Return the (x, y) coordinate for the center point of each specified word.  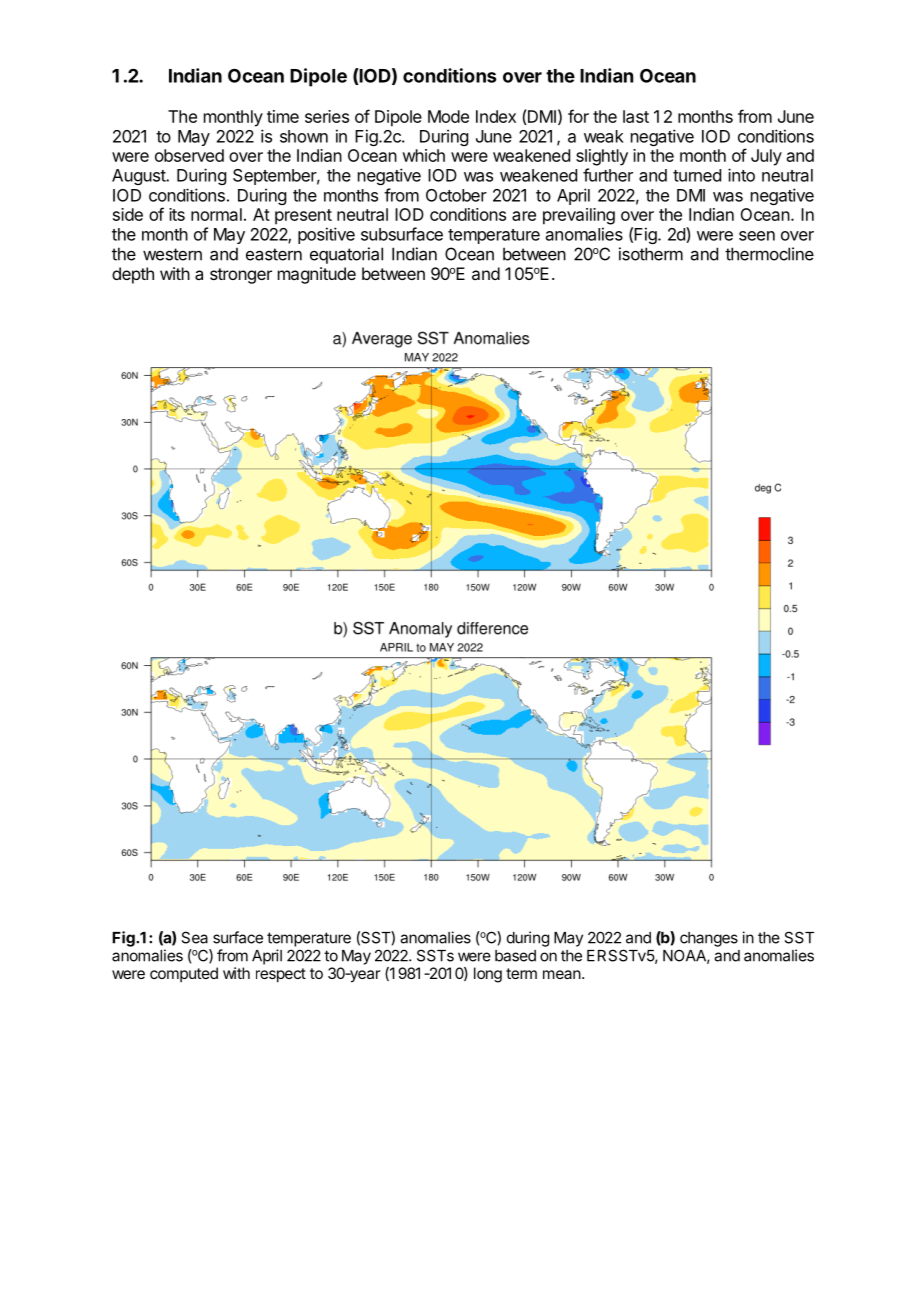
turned (697, 175)
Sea (194, 937)
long (488, 975)
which (423, 155)
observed (189, 155)
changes (709, 939)
